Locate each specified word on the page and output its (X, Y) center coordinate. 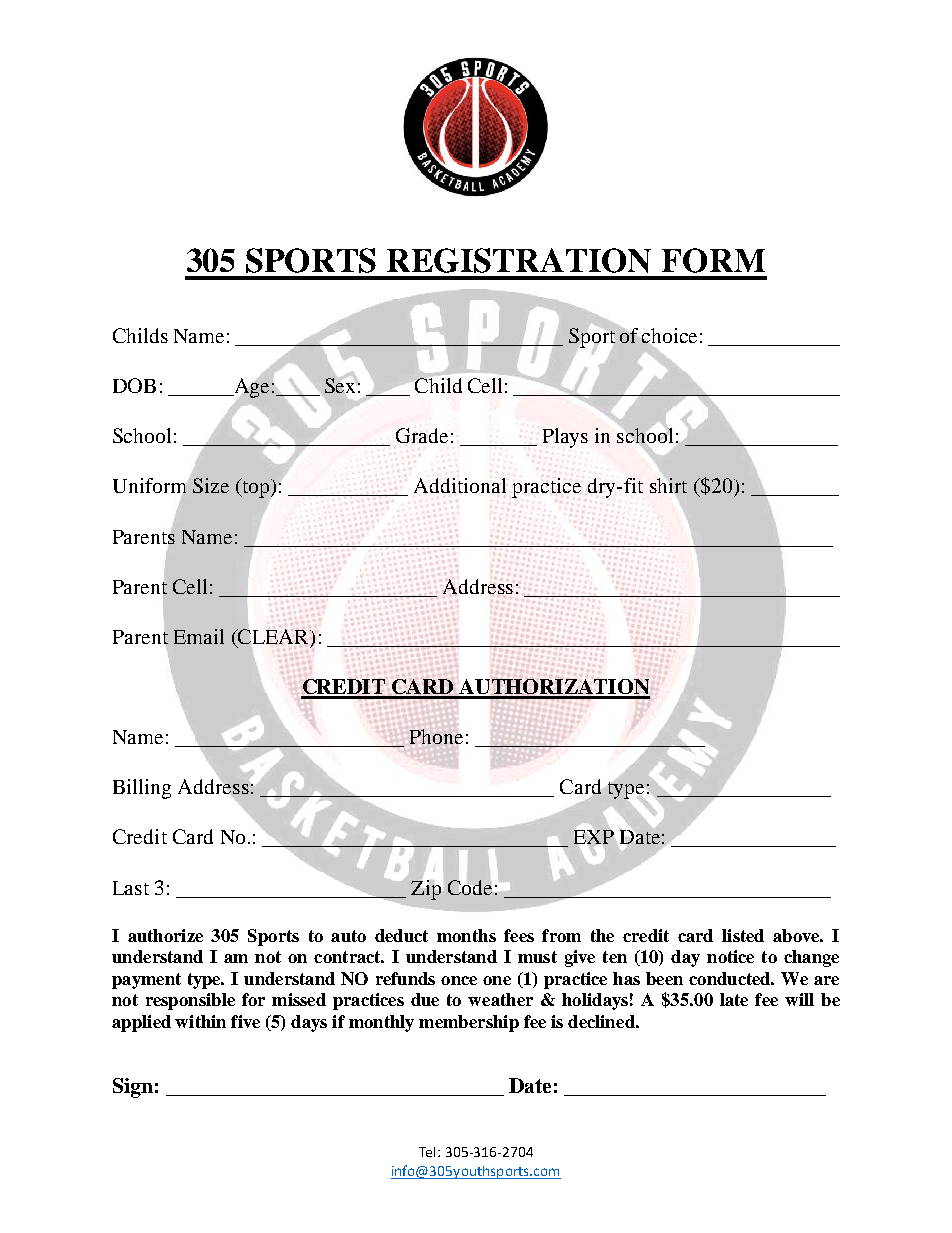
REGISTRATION (519, 260)
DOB (134, 385)
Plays (565, 438)
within (200, 1021)
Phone (436, 736)
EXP (594, 837)
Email (199, 636)
